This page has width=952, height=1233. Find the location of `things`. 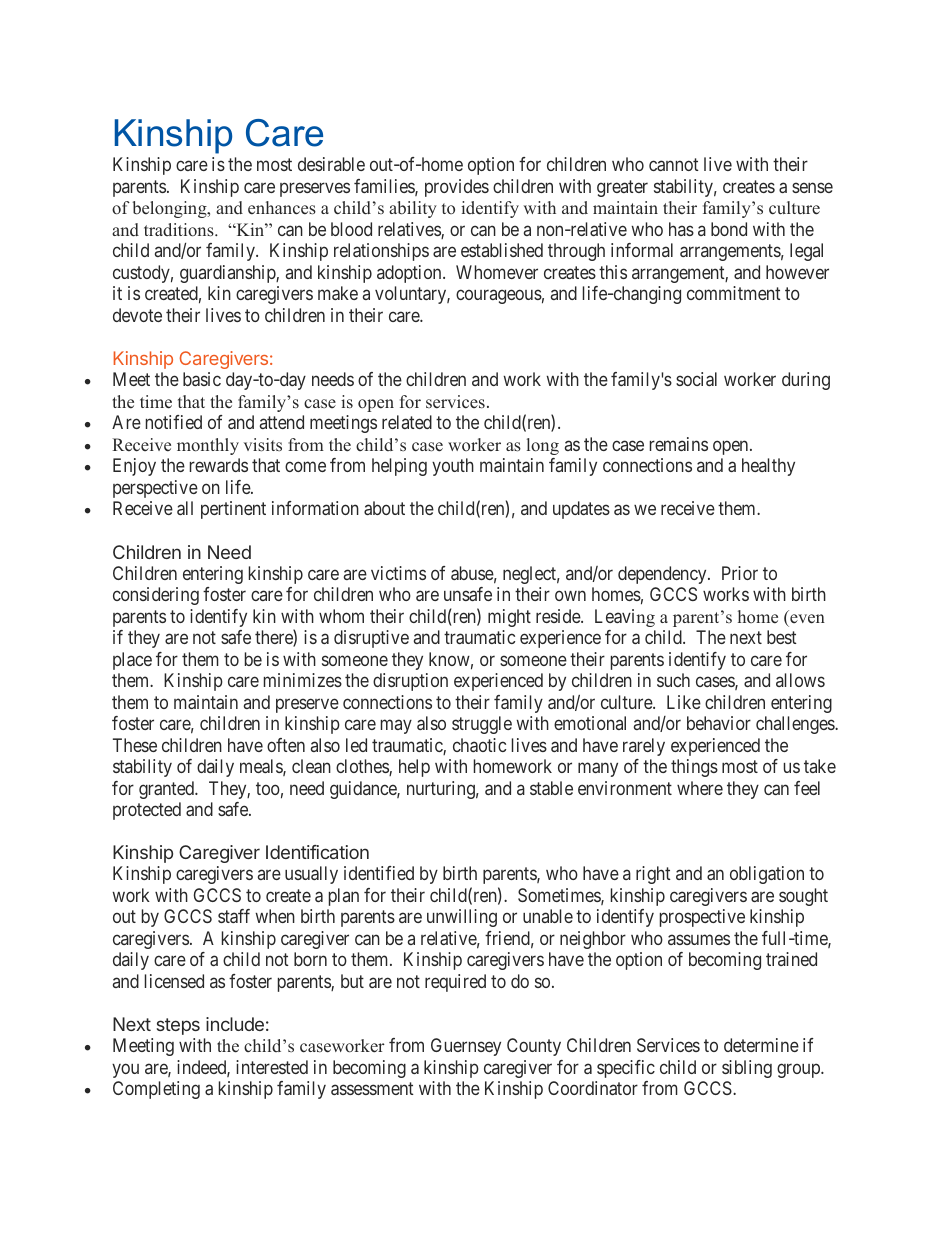

things is located at coordinates (694, 768).
